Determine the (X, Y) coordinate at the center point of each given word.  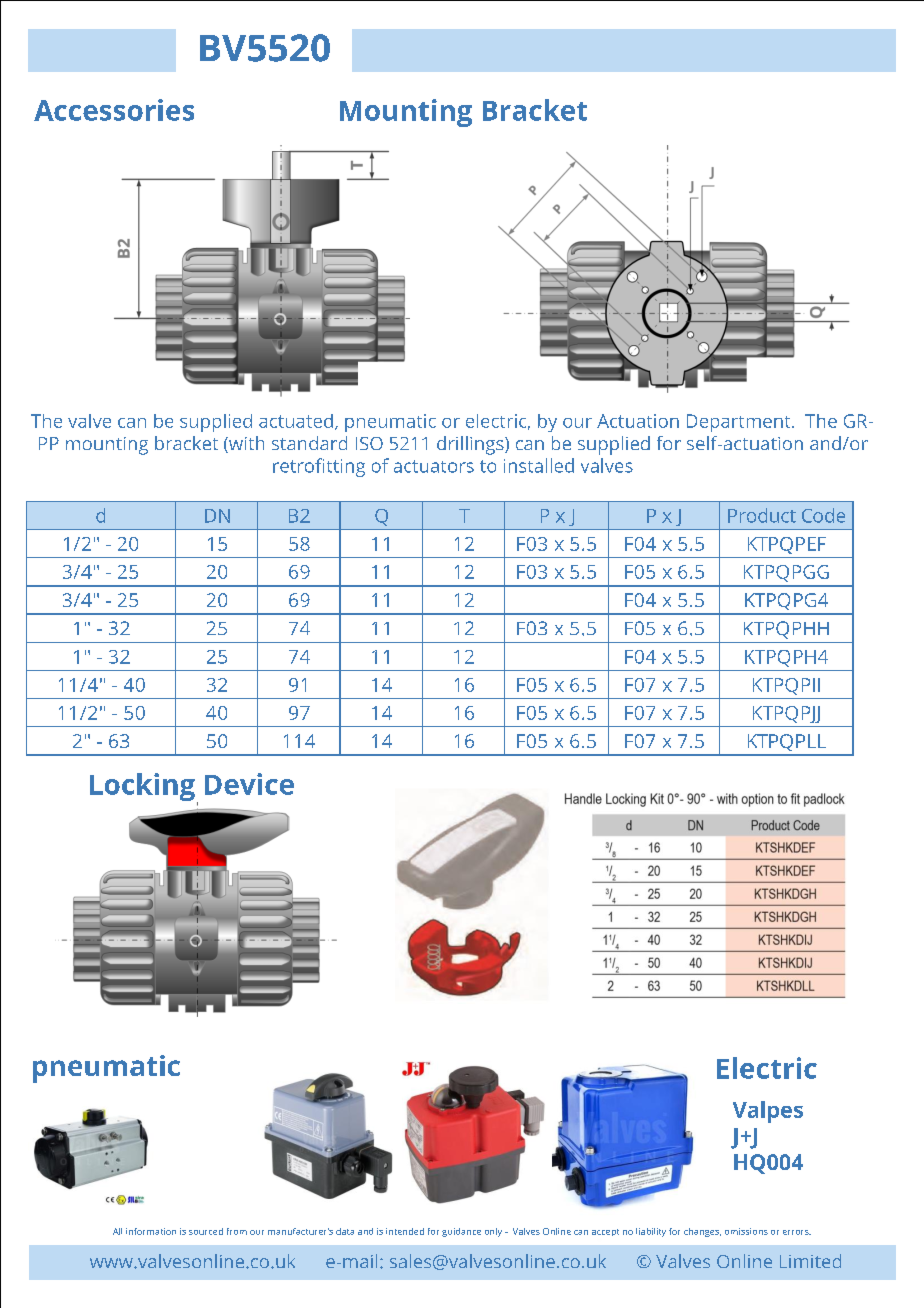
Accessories (114, 110)
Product (762, 515)
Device (249, 784)
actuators (434, 466)
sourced (206, 1231)
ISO (369, 443)
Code (823, 515)
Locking (142, 787)
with (245, 444)
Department (740, 423)
